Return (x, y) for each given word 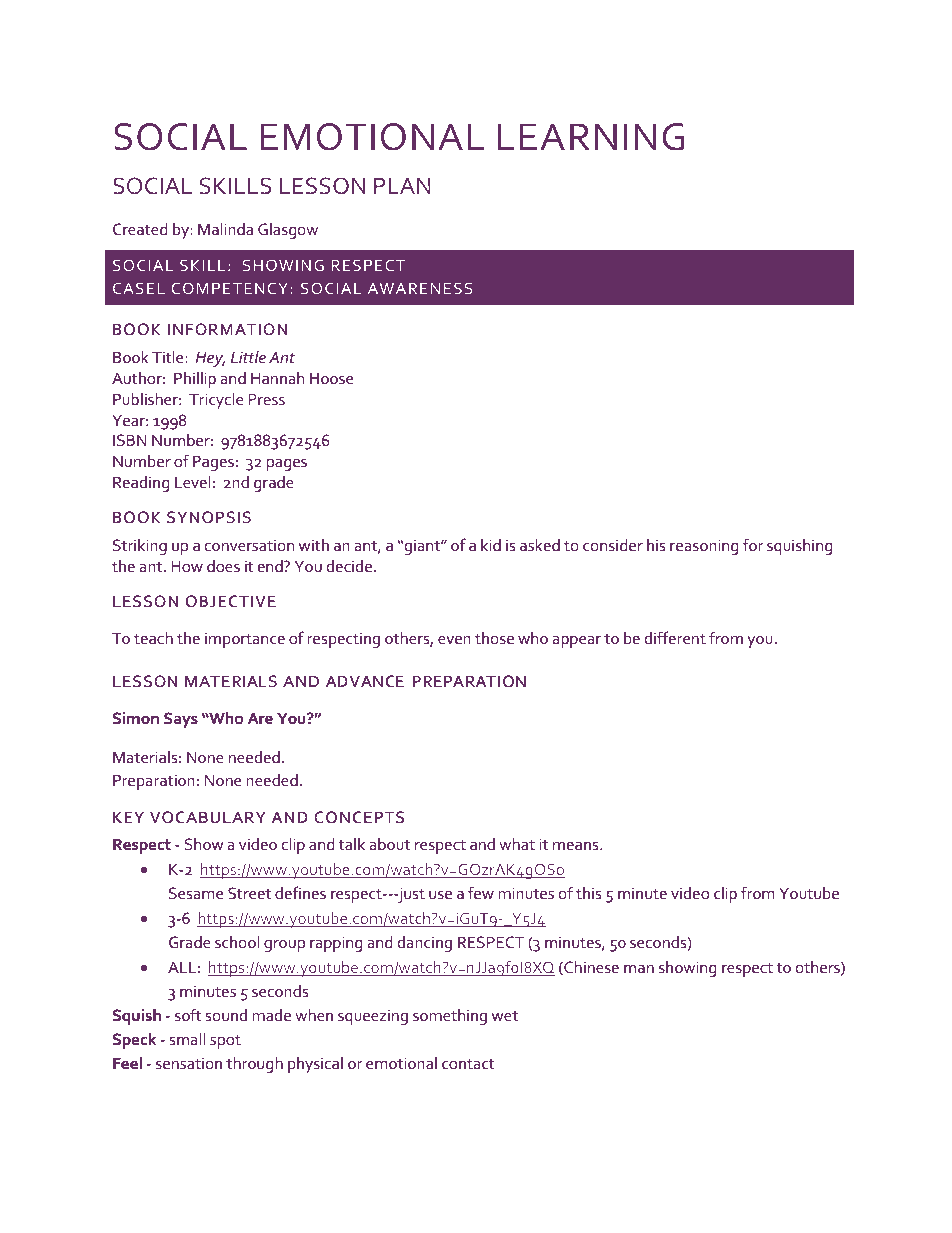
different (675, 637)
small (187, 1039)
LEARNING (591, 137)
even (454, 640)
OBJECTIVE (231, 601)
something (450, 1017)
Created (140, 229)
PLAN (402, 186)
